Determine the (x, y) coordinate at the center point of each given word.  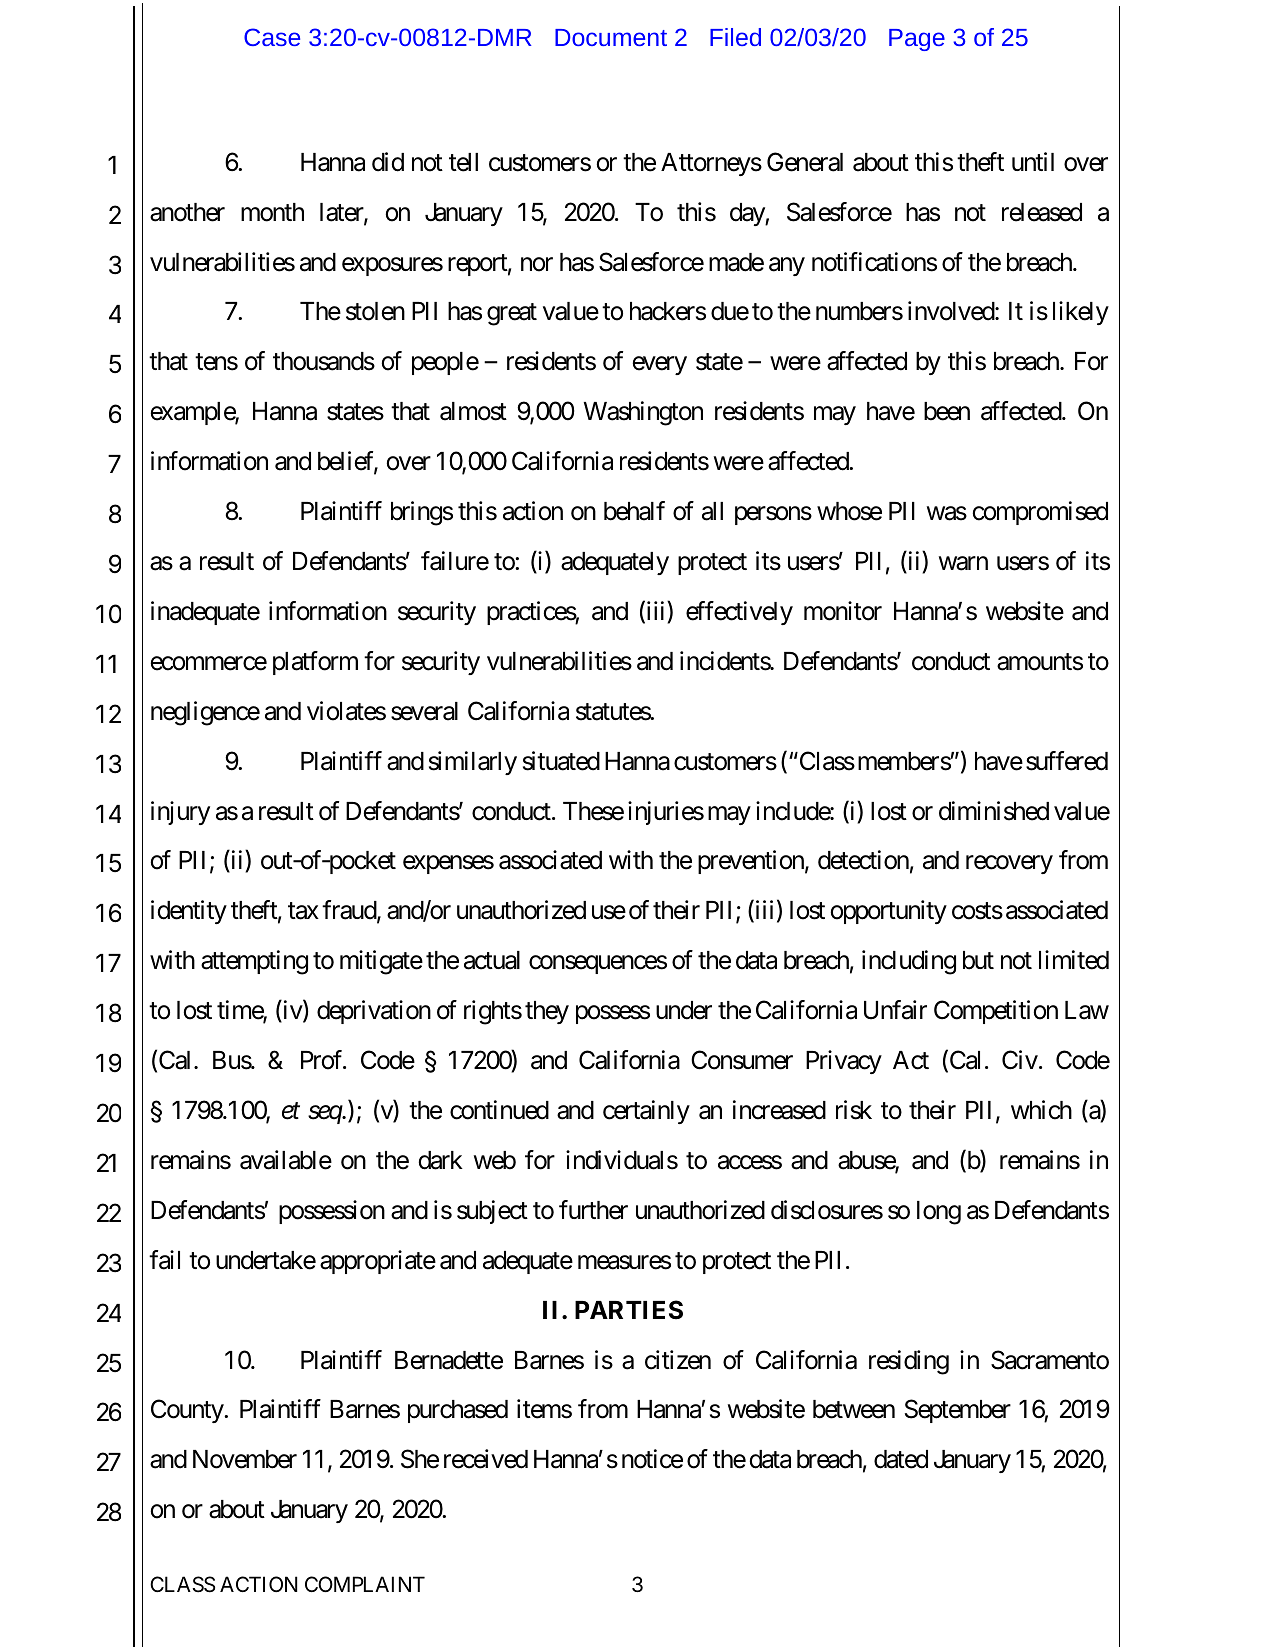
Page (917, 40)
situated (561, 761)
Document (611, 37)
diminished (994, 811)
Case (272, 37)
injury (180, 813)
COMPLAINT (365, 1584)
